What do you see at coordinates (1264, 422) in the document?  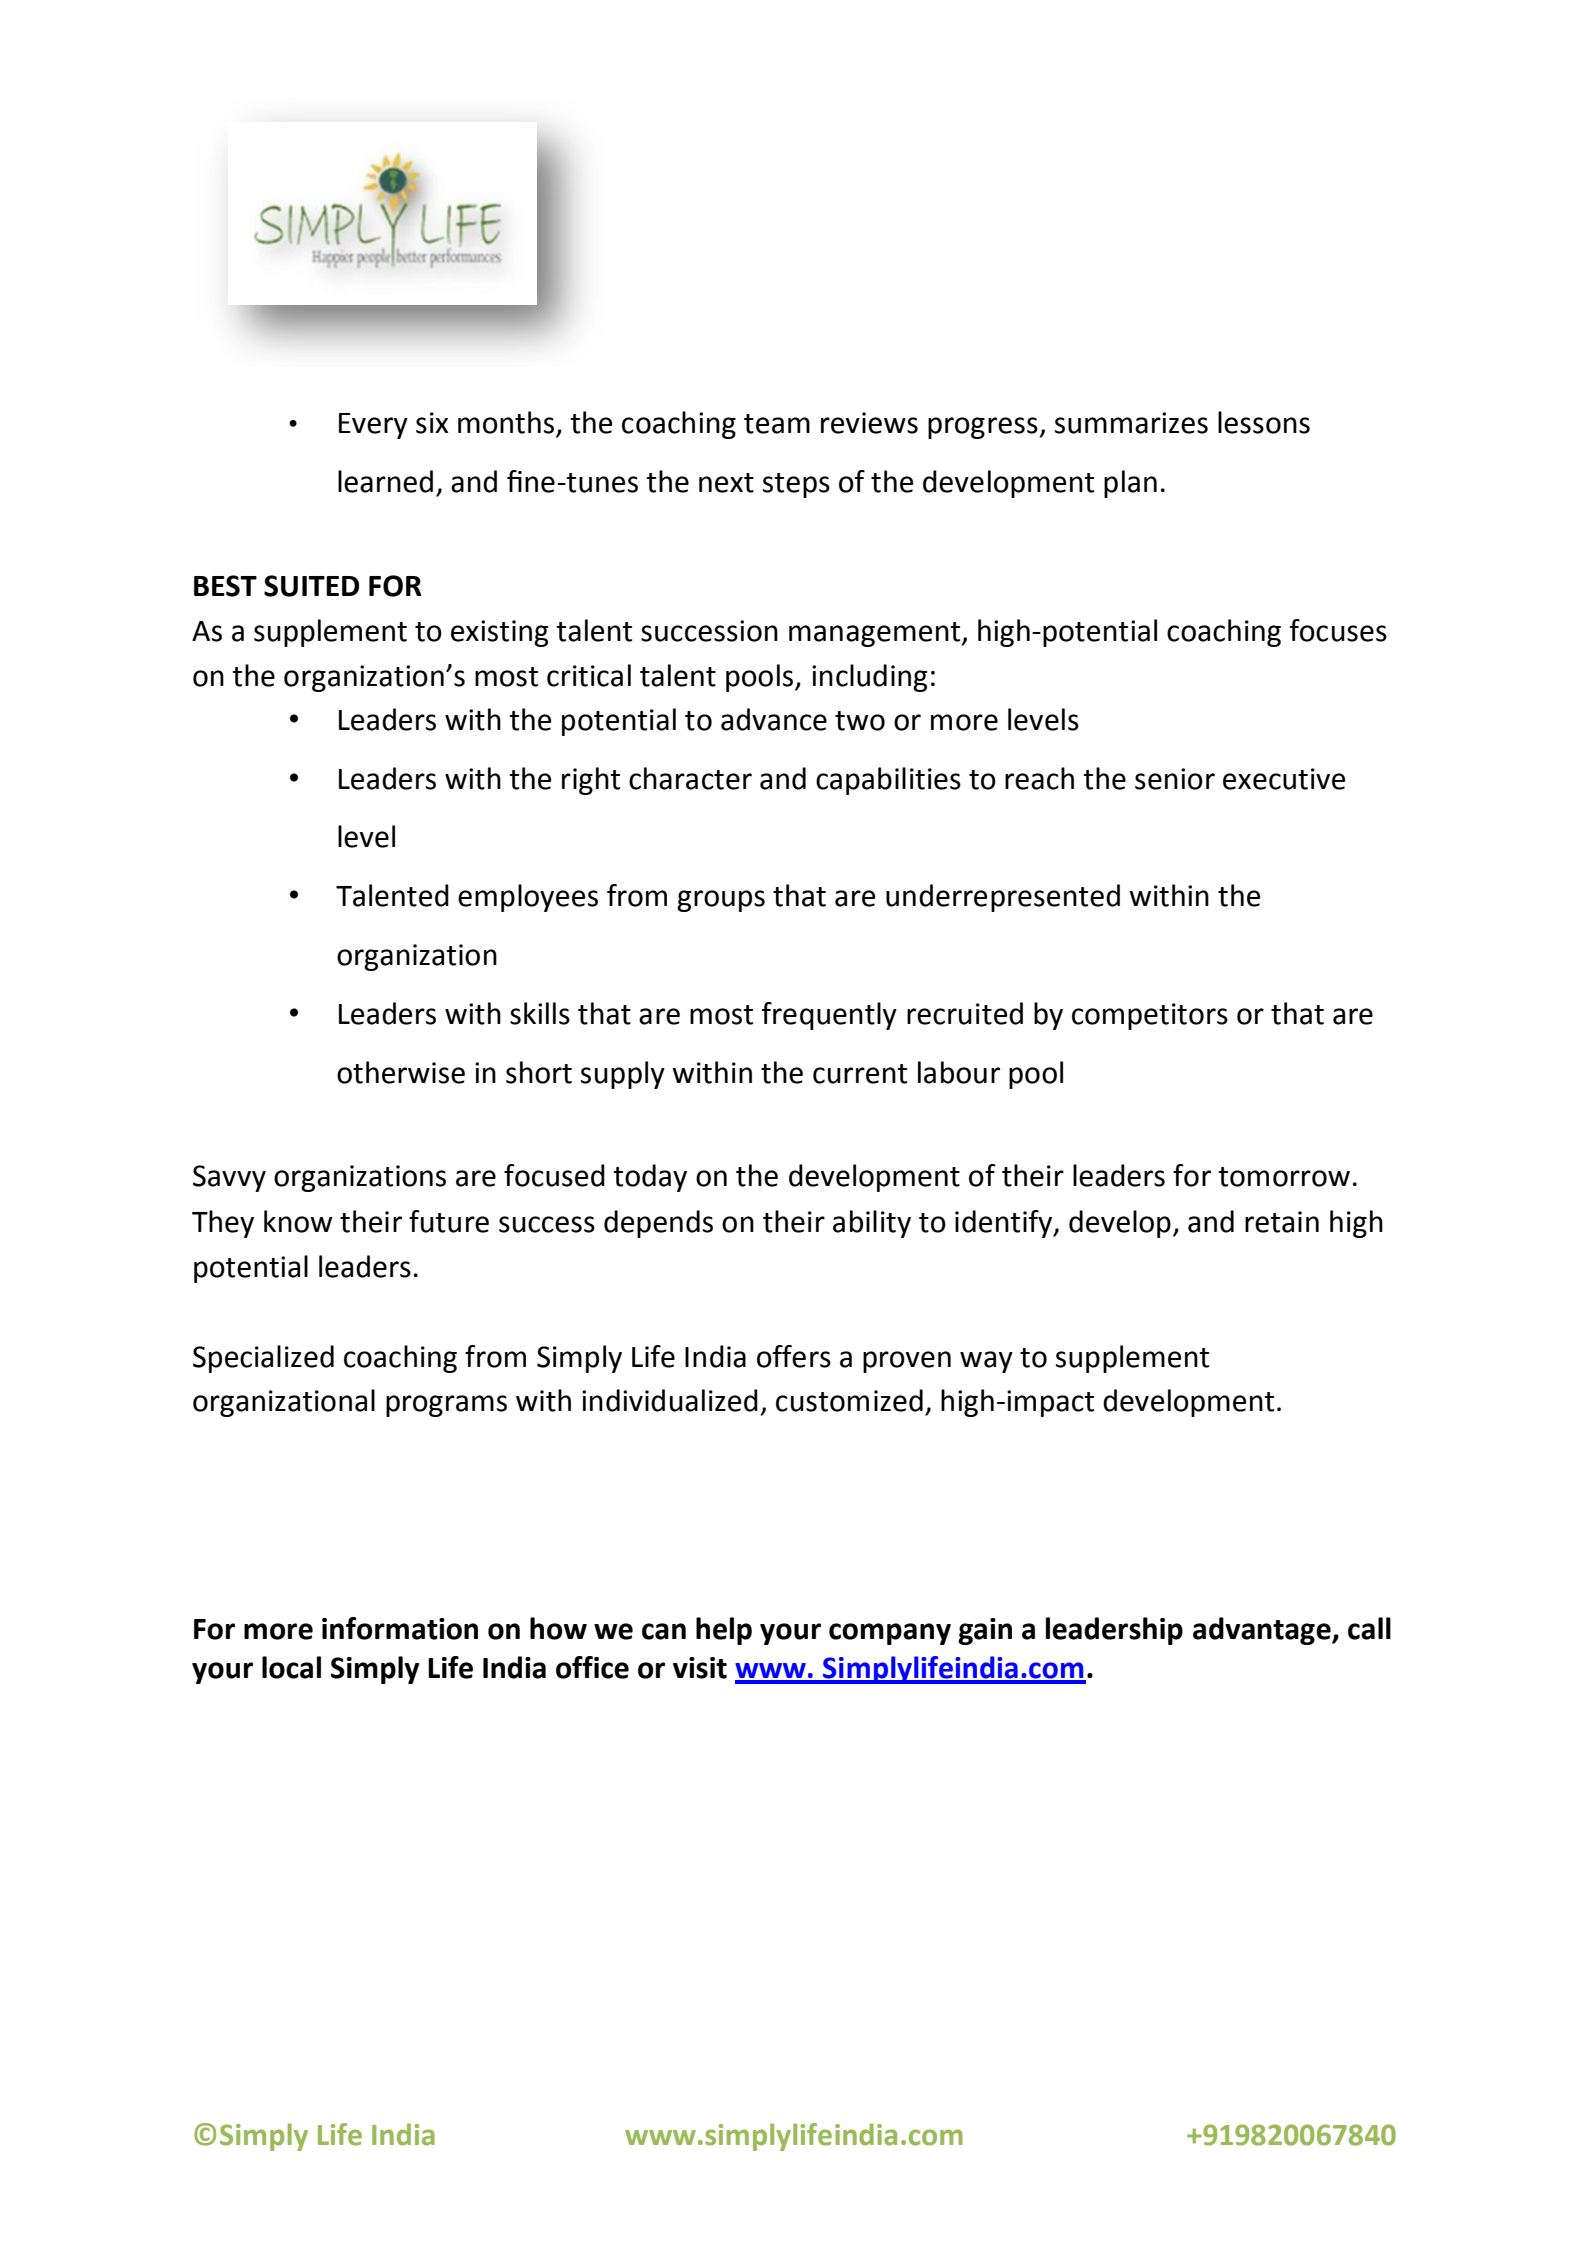 I see `lessons` at bounding box center [1264, 422].
